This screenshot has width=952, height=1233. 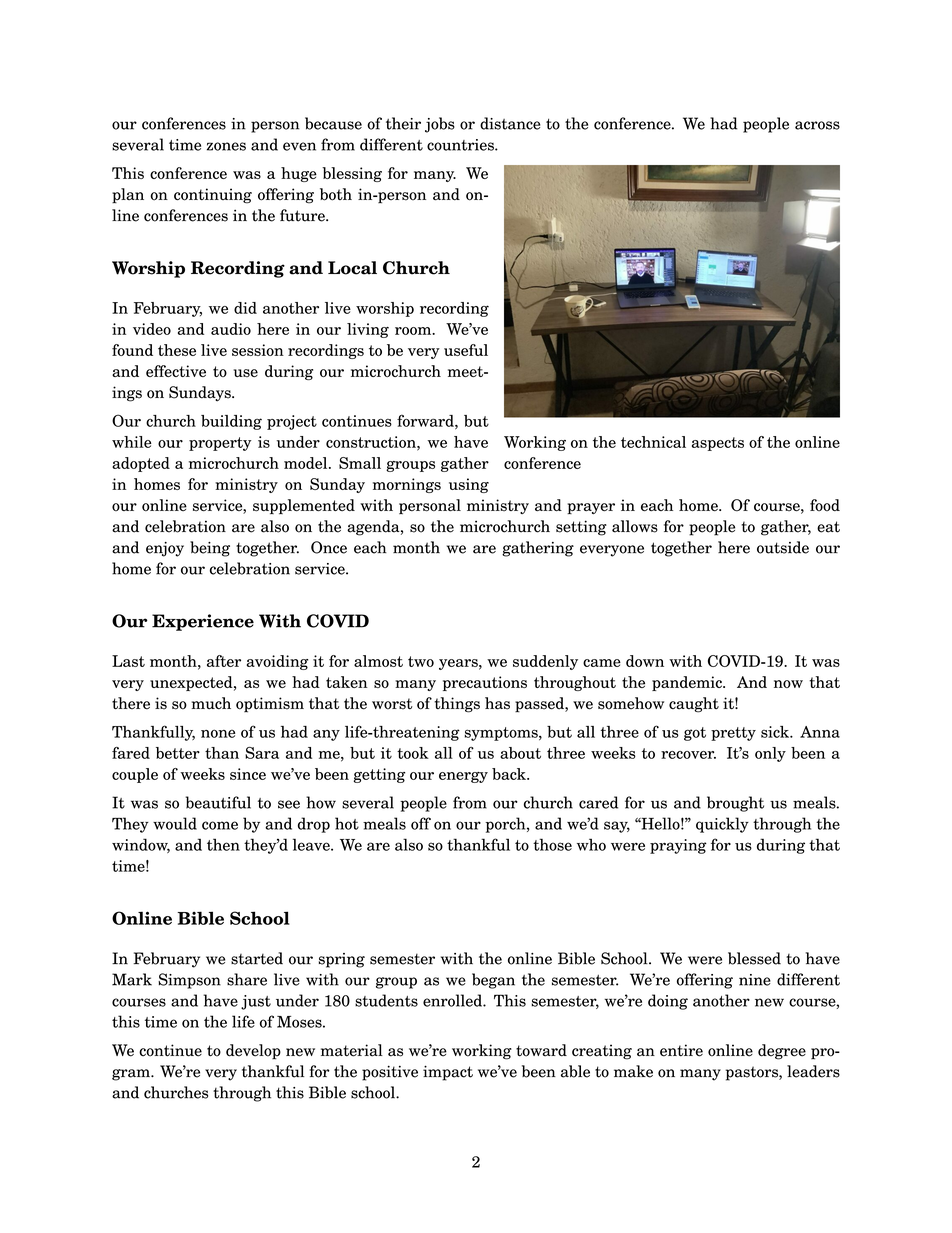 What do you see at coordinates (733, 734) in the screenshot?
I see `pretty` at bounding box center [733, 734].
